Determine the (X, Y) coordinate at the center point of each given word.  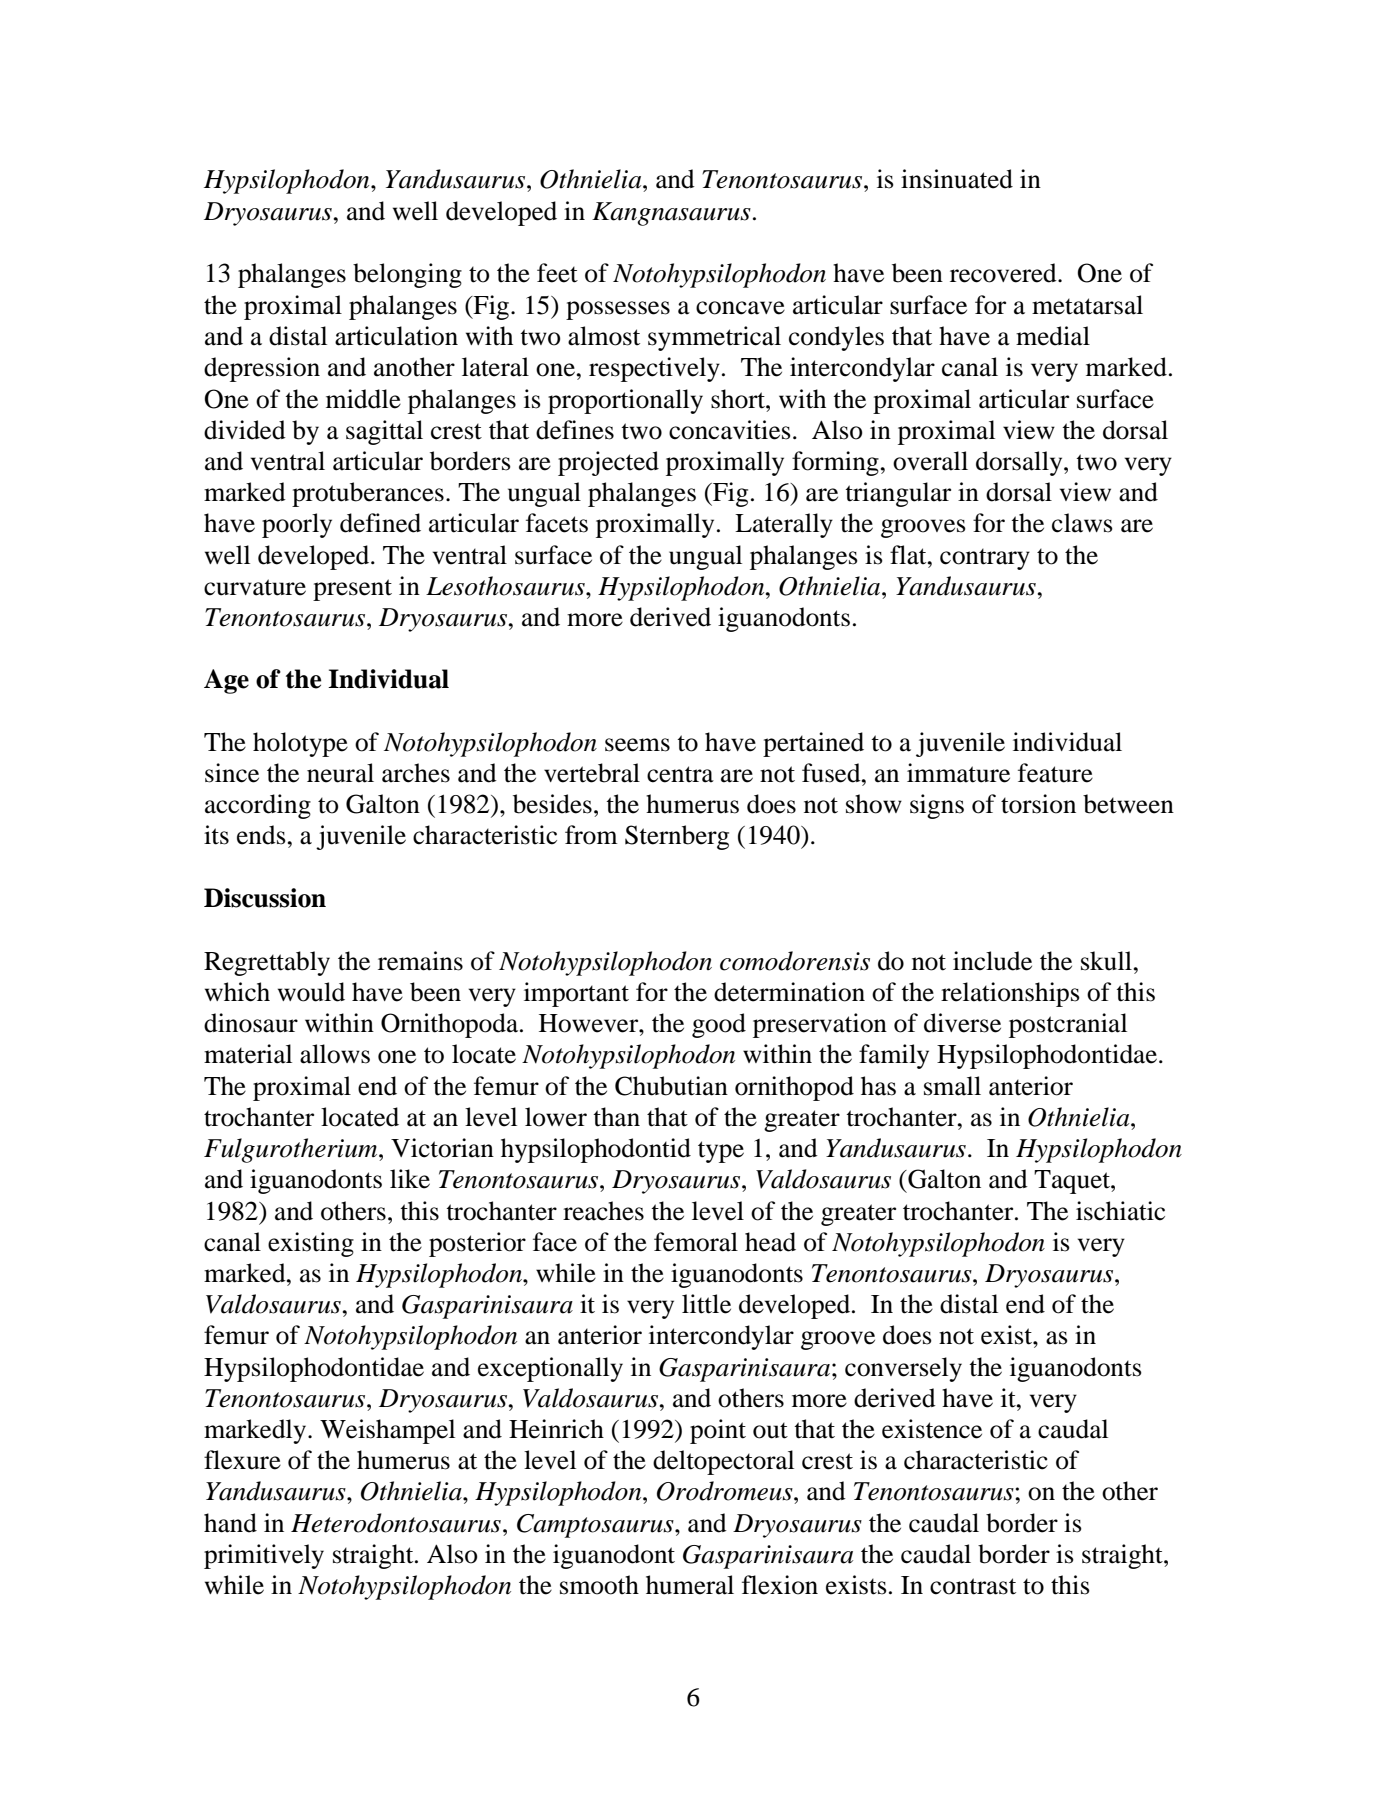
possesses (618, 310)
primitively (264, 1556)
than (616, 1117)
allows (335, 1054)
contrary (985, 559)
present (352, 590)
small (952, 1086)
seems (637, 745)
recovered (1004, 273)
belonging (407, 275)
